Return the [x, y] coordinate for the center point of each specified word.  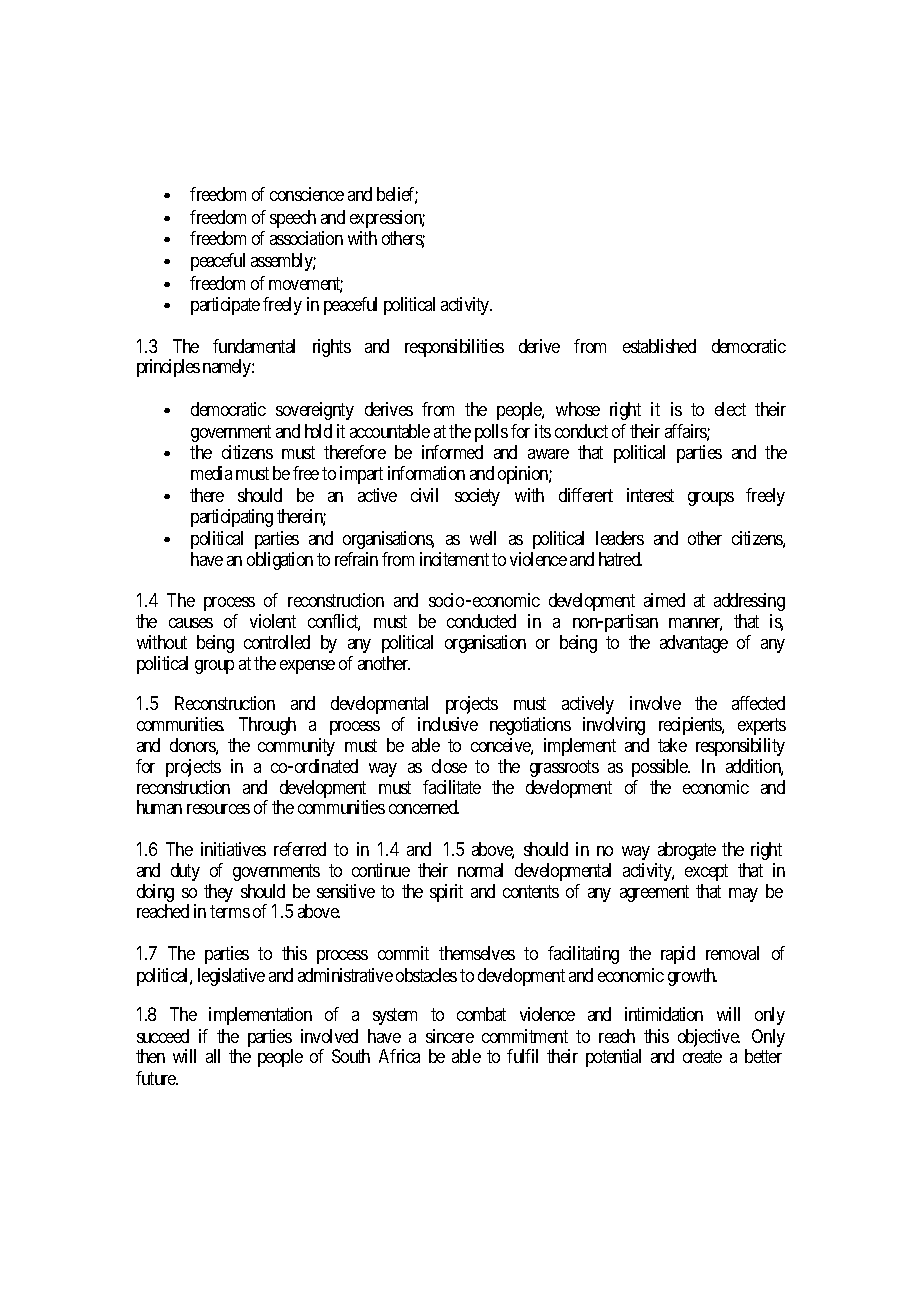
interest [650, 495]
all [213, 1056]
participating [232, 518]
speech [293, 219]
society [477, 497]
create [702, 1056]
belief [397, 195]
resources [218, 809]
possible [661, 768]
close [449, 766]
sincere [450, 1036]
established [659, 346]
